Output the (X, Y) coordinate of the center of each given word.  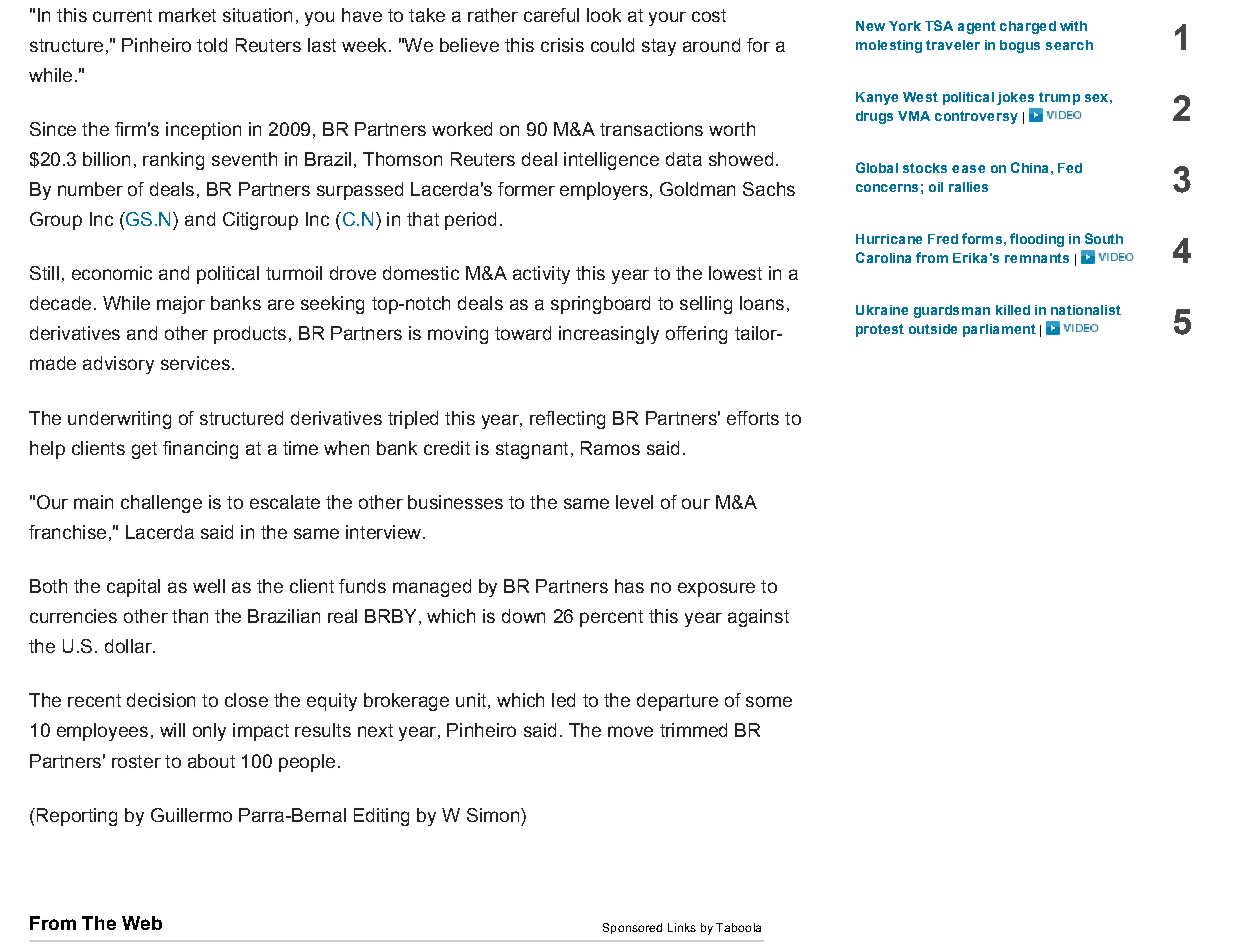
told (212, 45)
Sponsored (632, 928)
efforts (753, 418)
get (144, 450)
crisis (562, 45)
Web (142, 923)
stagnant (532, 450)
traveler (953, 45)
